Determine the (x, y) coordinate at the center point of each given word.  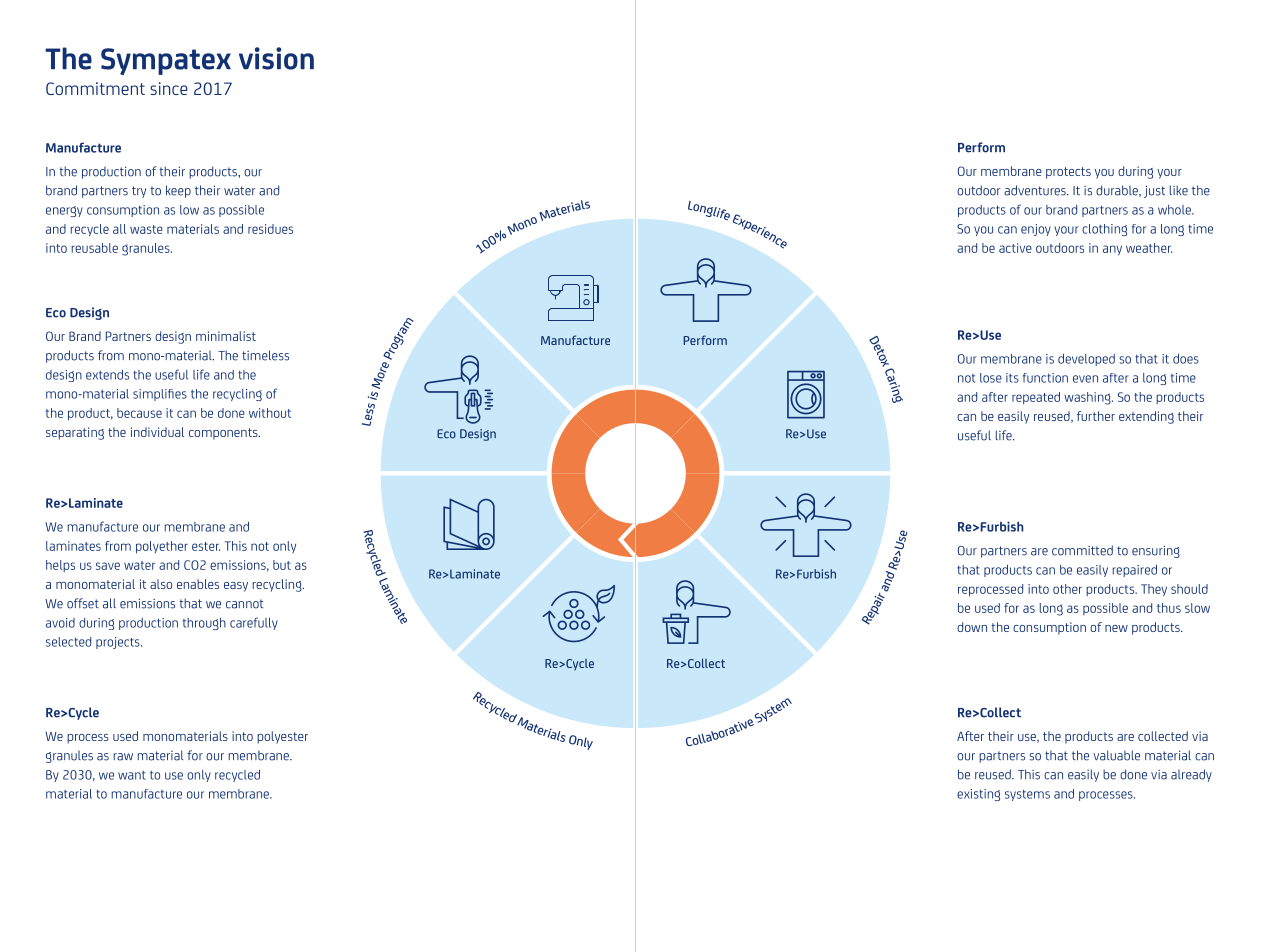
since (169, 88)
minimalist (226, 336)
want (132, 775)
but (282, 565)
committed (1082, 550)
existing (978, 795)
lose (991, 378)
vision (276, 58)
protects (1068, 173)
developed (1086, 360)
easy (236, 587)
